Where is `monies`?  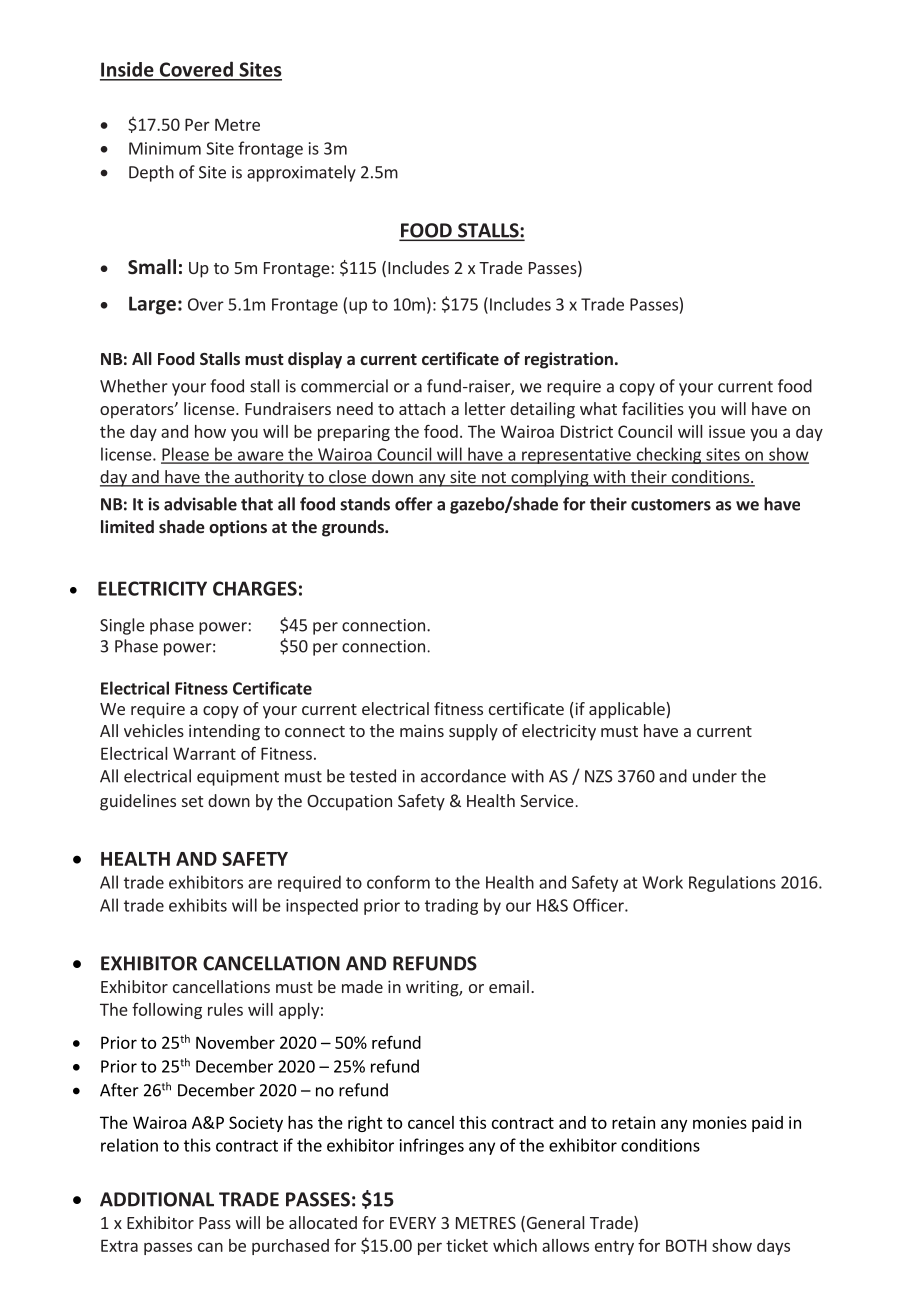 monies is located at coordinates (720, 1122).
